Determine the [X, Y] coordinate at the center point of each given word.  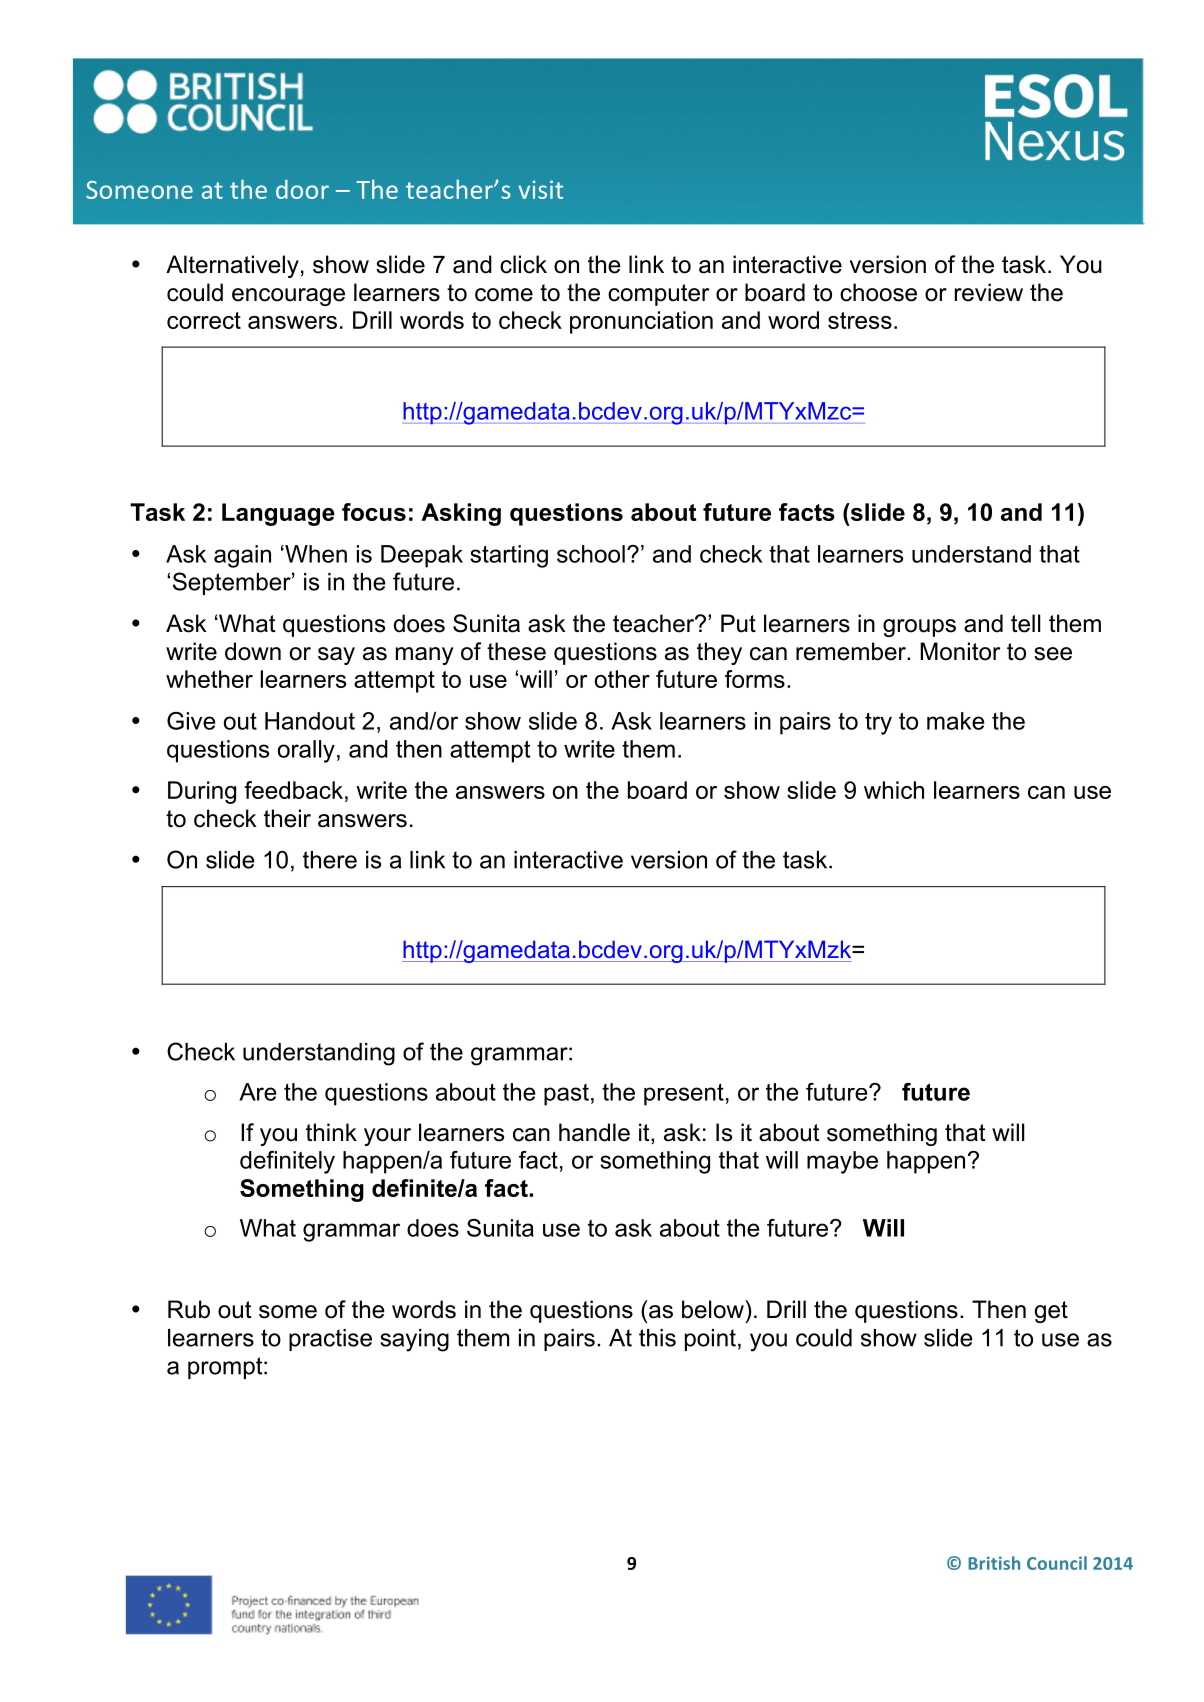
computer [658, 295]
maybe [842, 1162]
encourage [288, 297]
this [657, 1338]
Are [257, 1092]
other [622, 679]
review [989, 292]
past [566, 1095]
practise [330, 1340]
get [1051, 1312]
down [253, 651]
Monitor [960, 651]
